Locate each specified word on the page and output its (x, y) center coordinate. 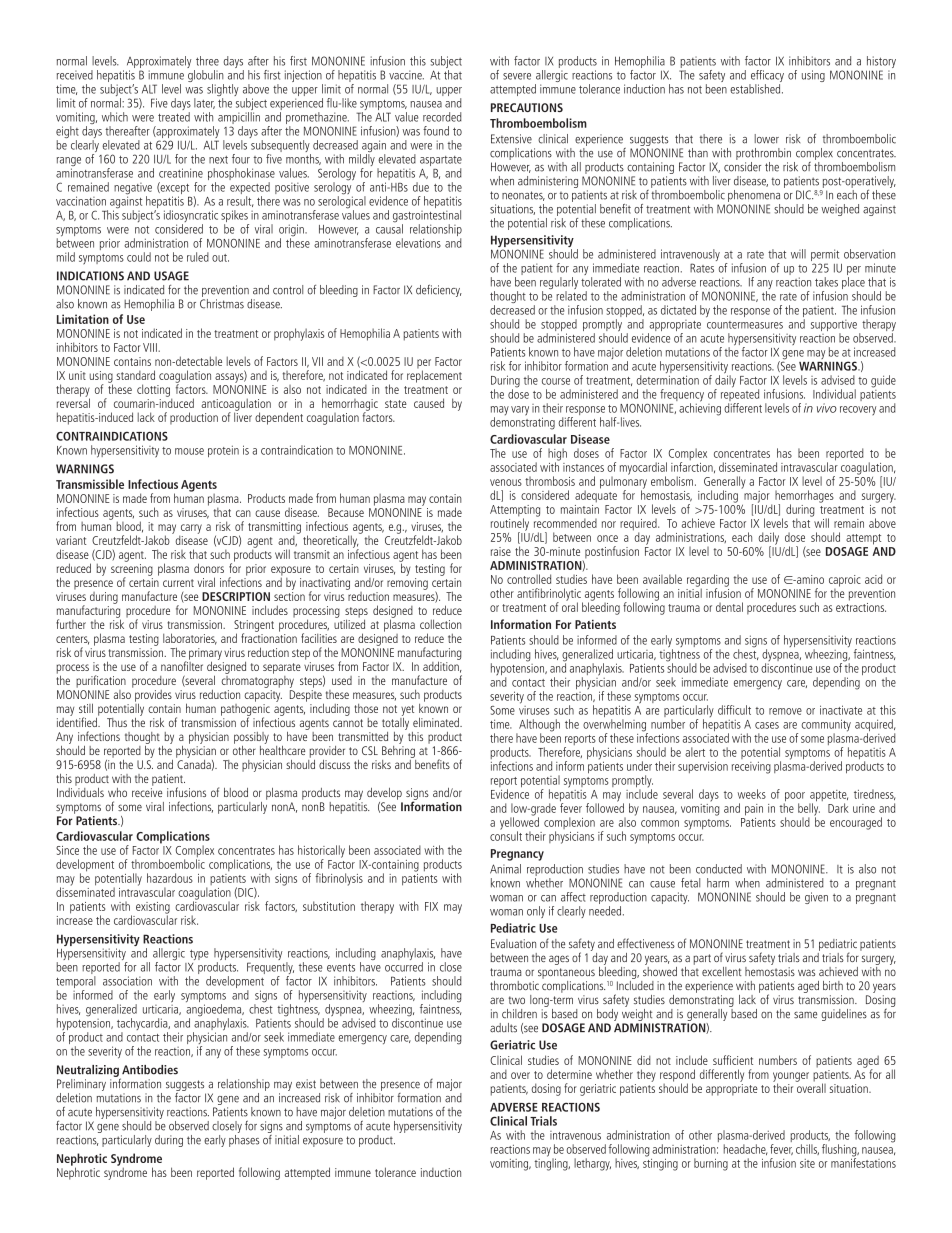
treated (174, 117)
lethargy (592, 1164)
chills (807, 1149)
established (756, 89)
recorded (442, 117)
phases (244, 1139)
